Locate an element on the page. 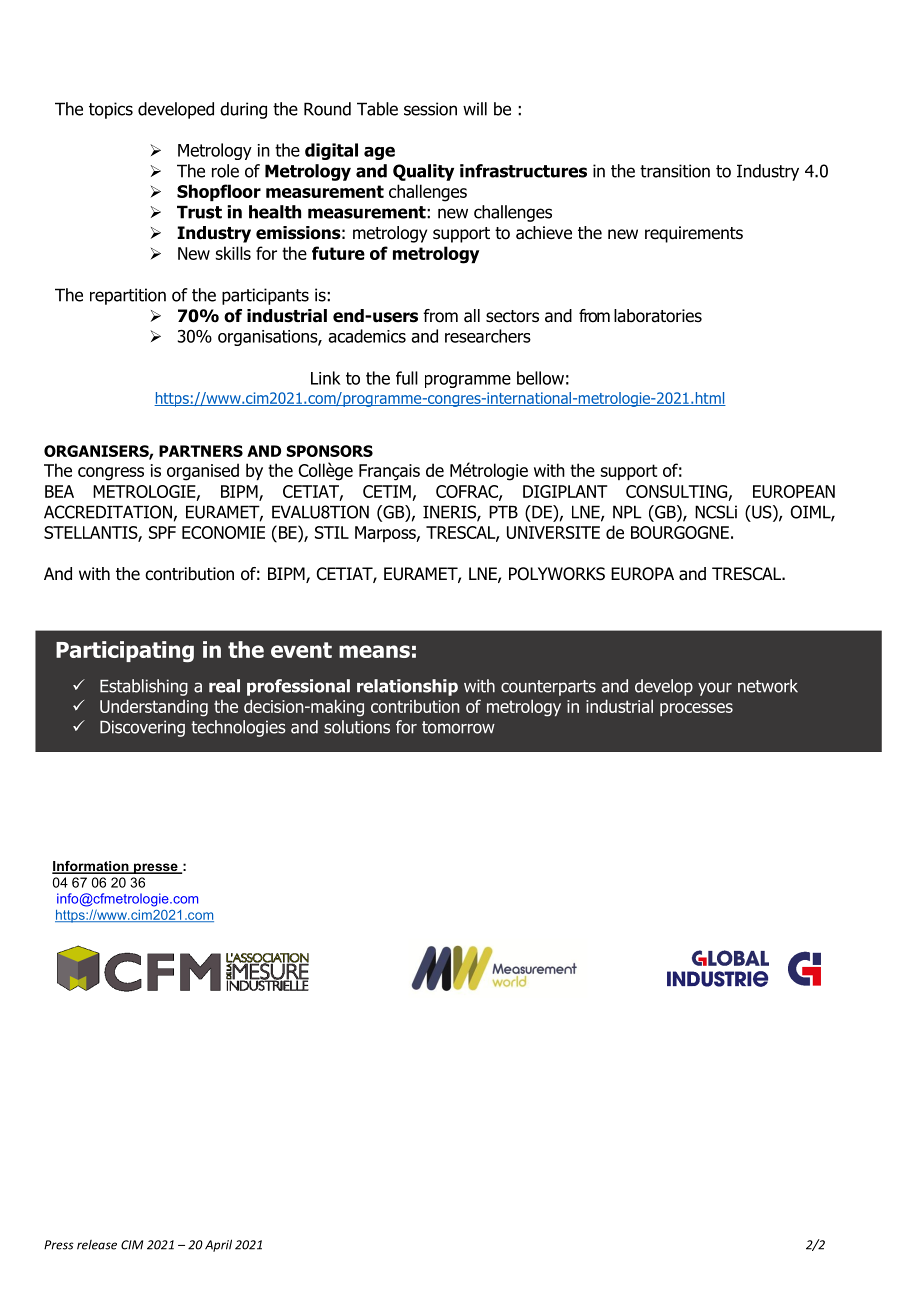 The height and width of the image is (1308, 924). your is located at coordinates (715, 689).
